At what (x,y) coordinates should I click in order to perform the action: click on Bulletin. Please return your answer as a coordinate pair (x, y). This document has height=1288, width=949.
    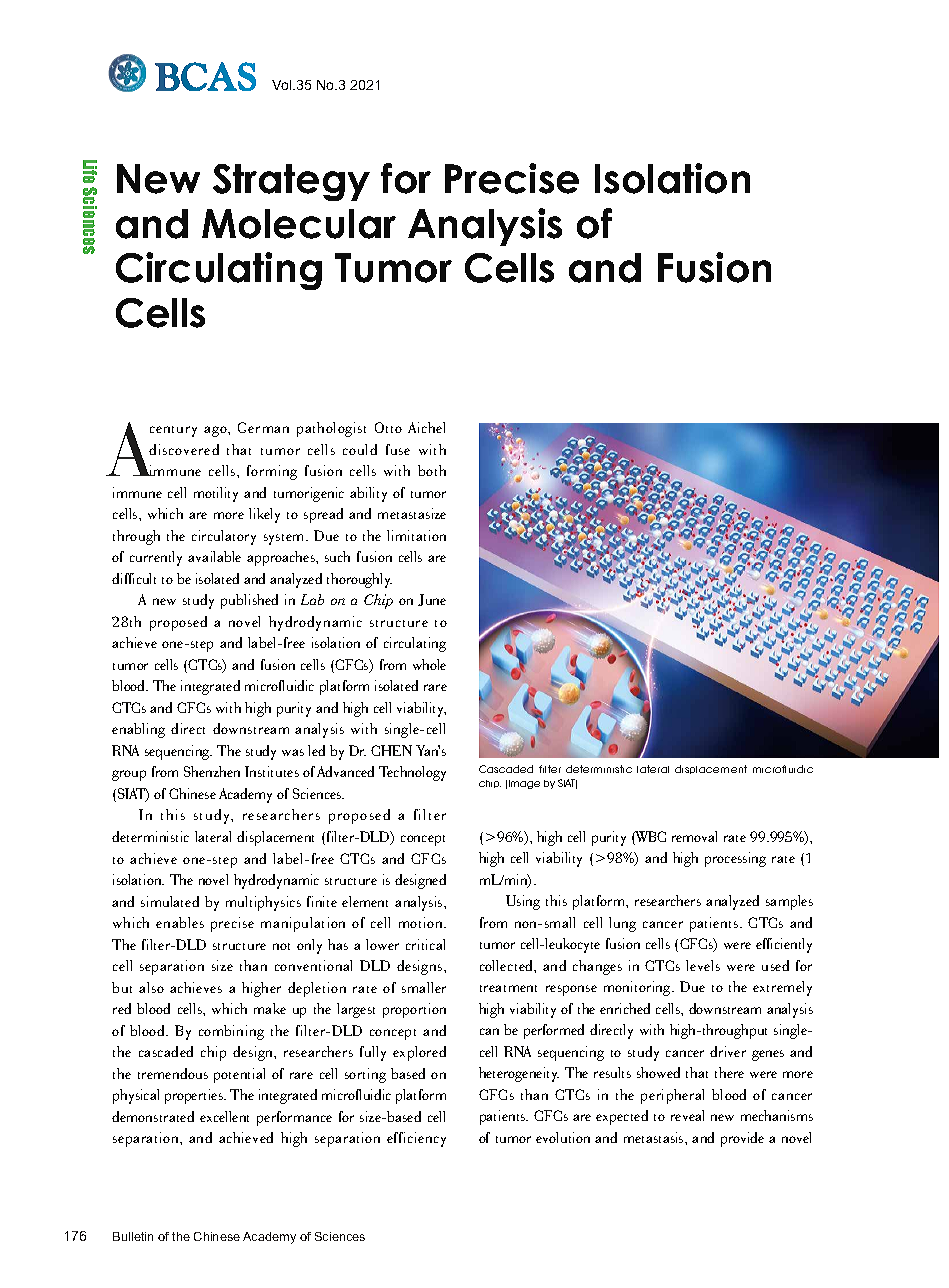
    Looking at the image, I should click on (133, 1236).
